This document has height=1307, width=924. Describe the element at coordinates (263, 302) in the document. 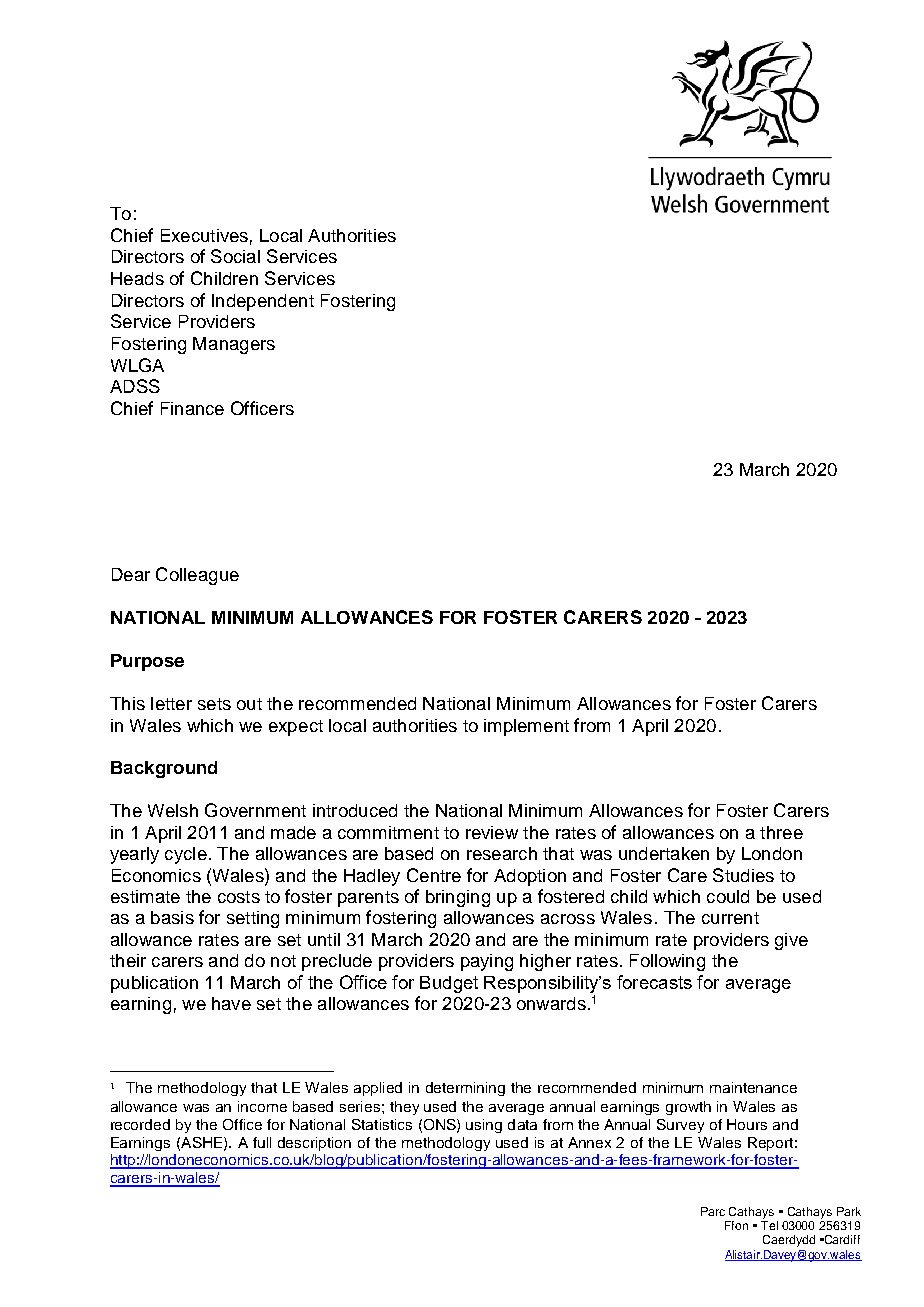

I see `Independent` at that location.
